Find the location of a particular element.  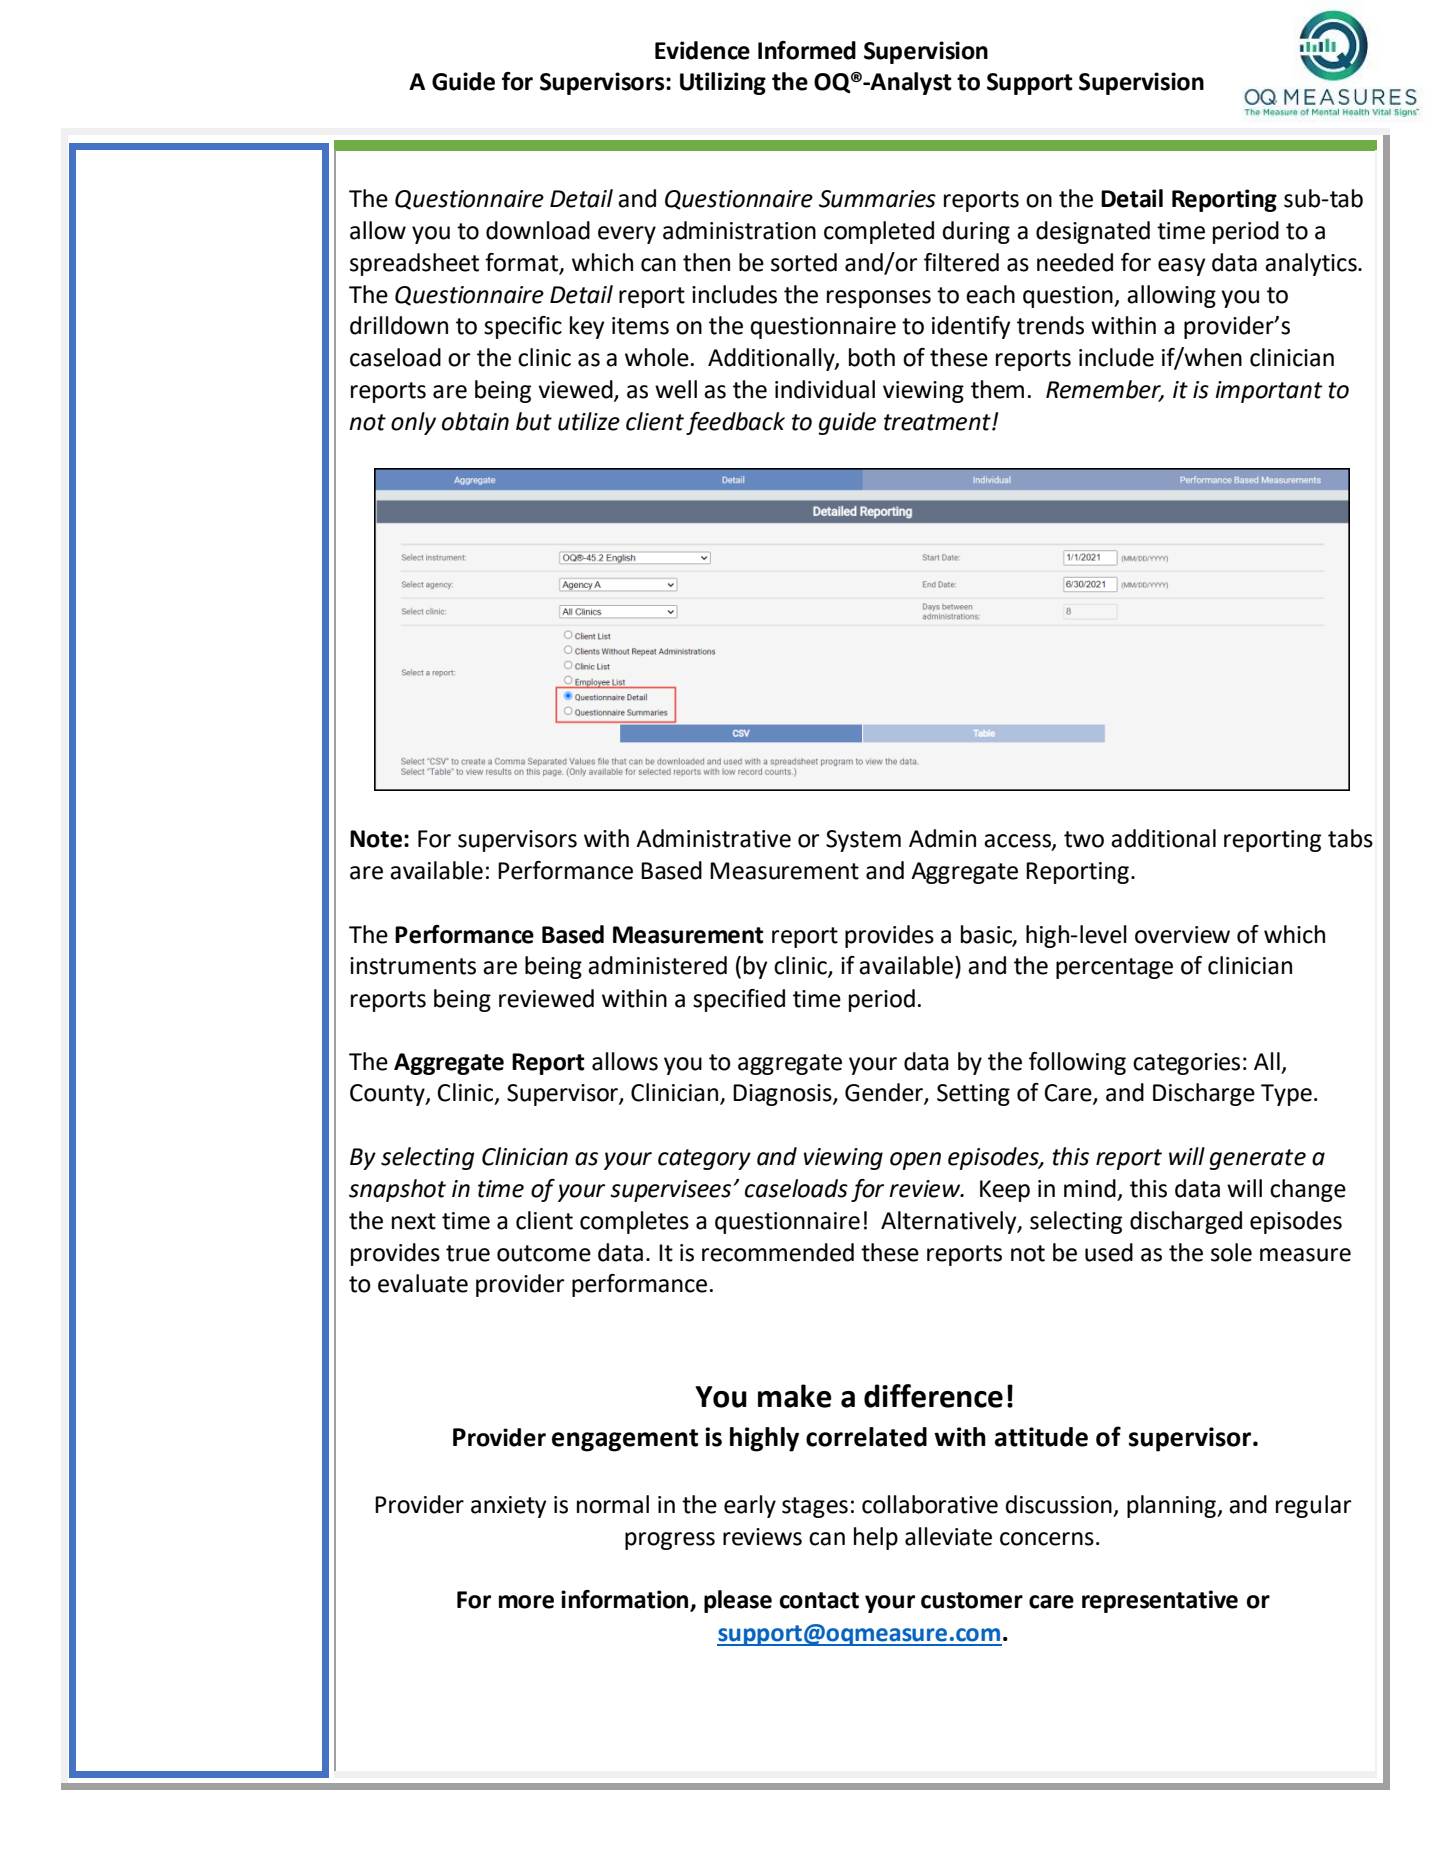

download is located at coordinates (538, 230).
